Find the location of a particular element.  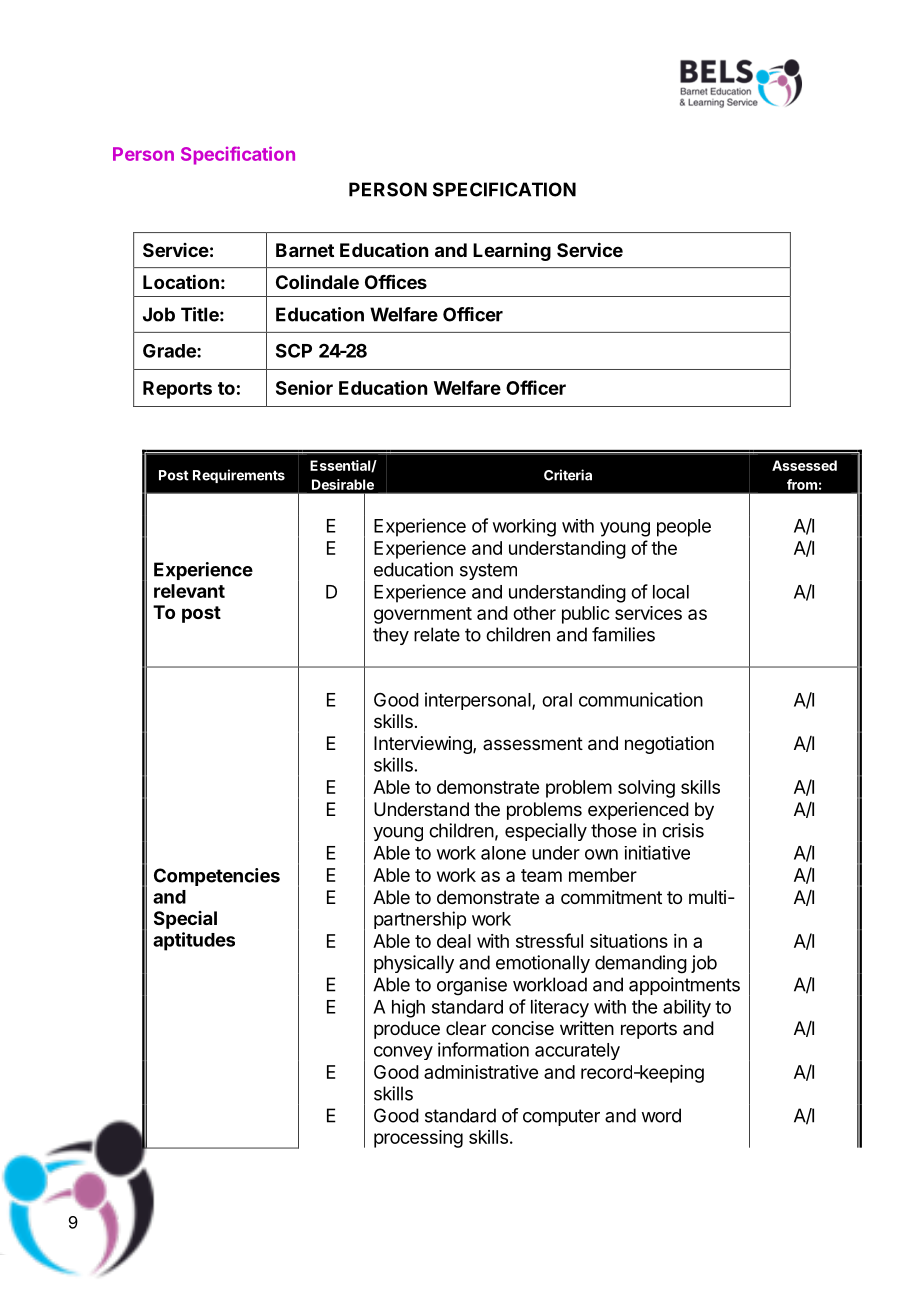

Competencies is located at coordinates (217, 877).
